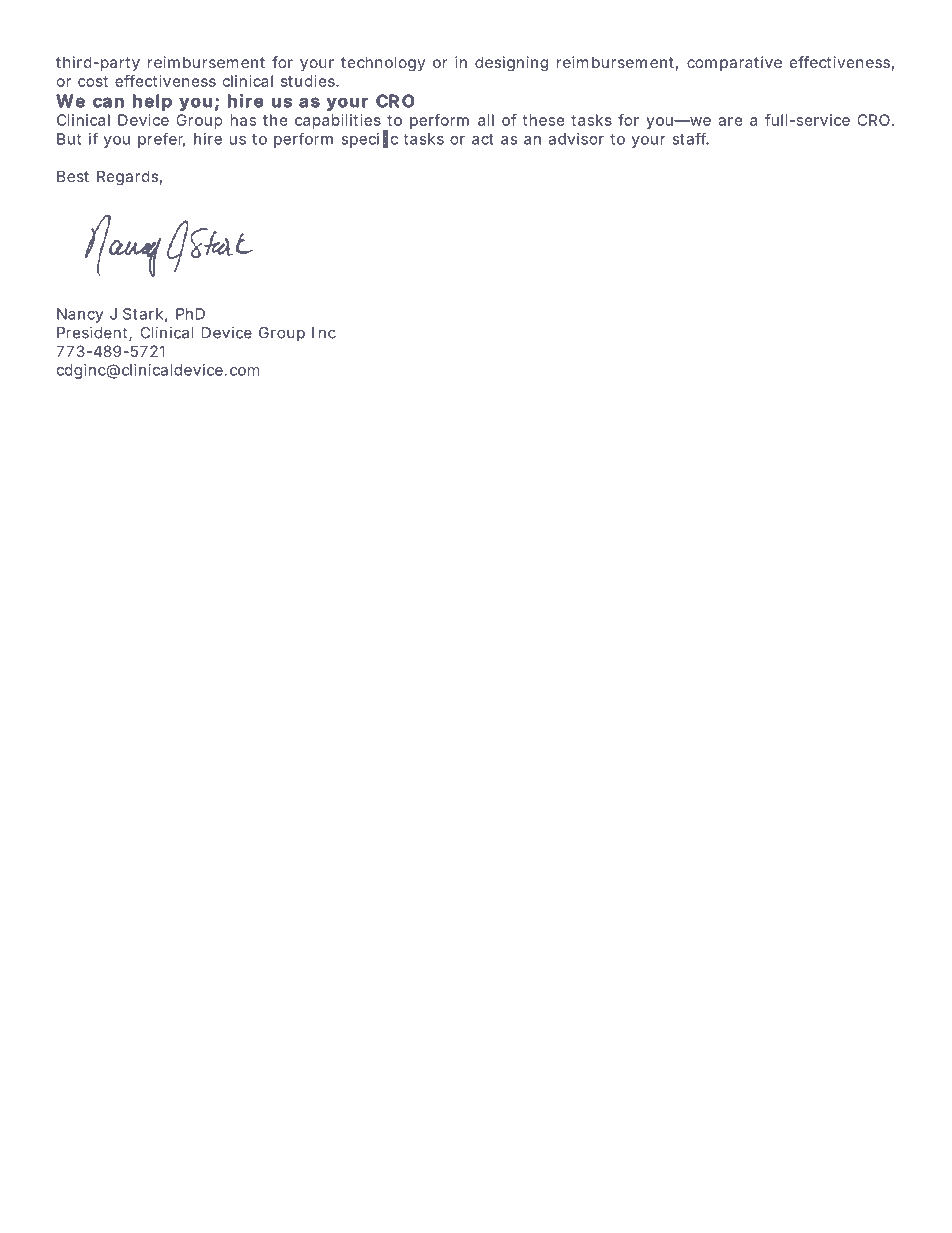  I want to click on act, so click(483, 139).
